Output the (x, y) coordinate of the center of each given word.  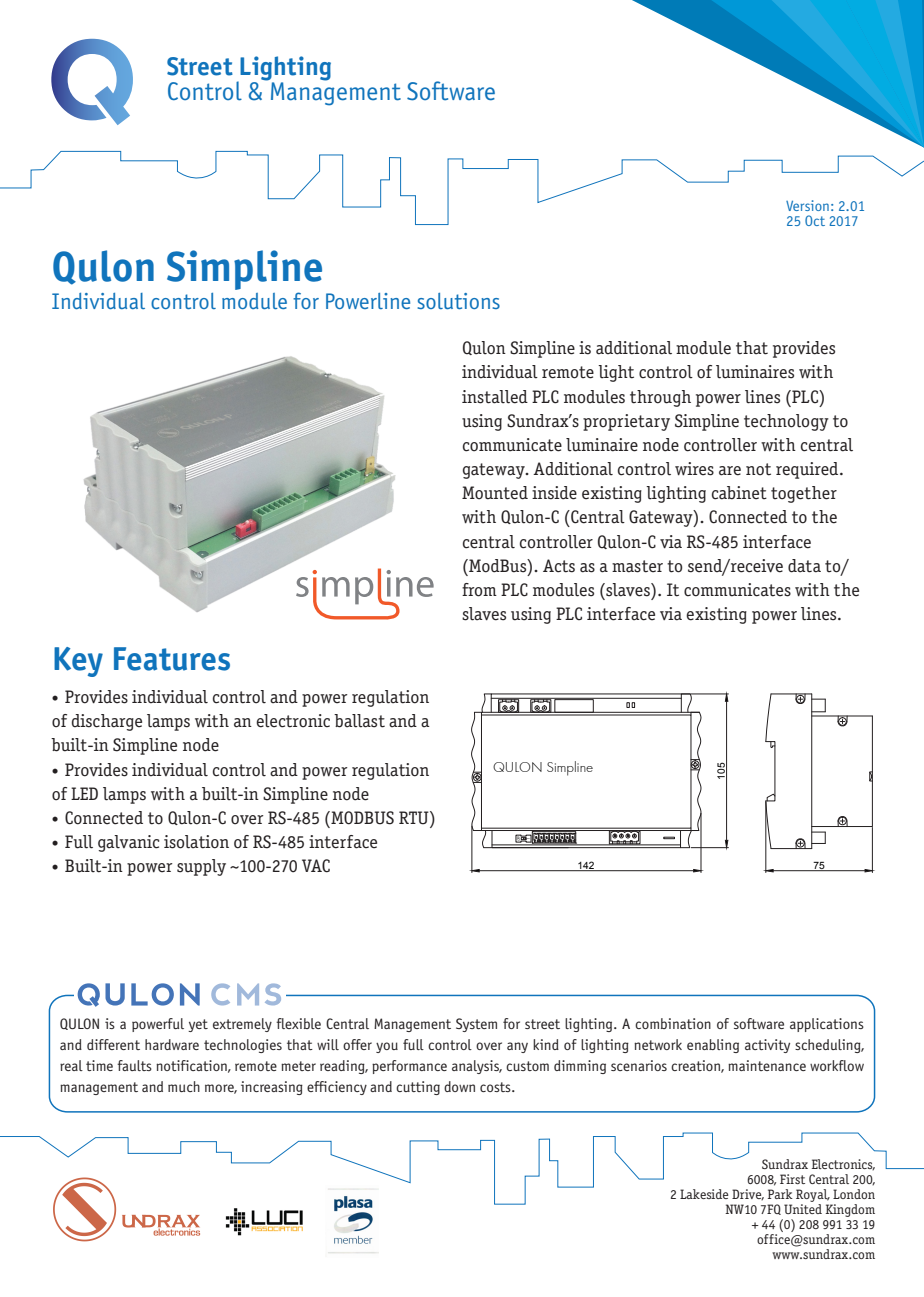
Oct (815, 220)
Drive (748, 1194)
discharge (107, 722)
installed (495, 397)
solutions (459, 301)
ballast (359, 721)
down (459, 1086)
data (804, 566)
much (184, 1086)
